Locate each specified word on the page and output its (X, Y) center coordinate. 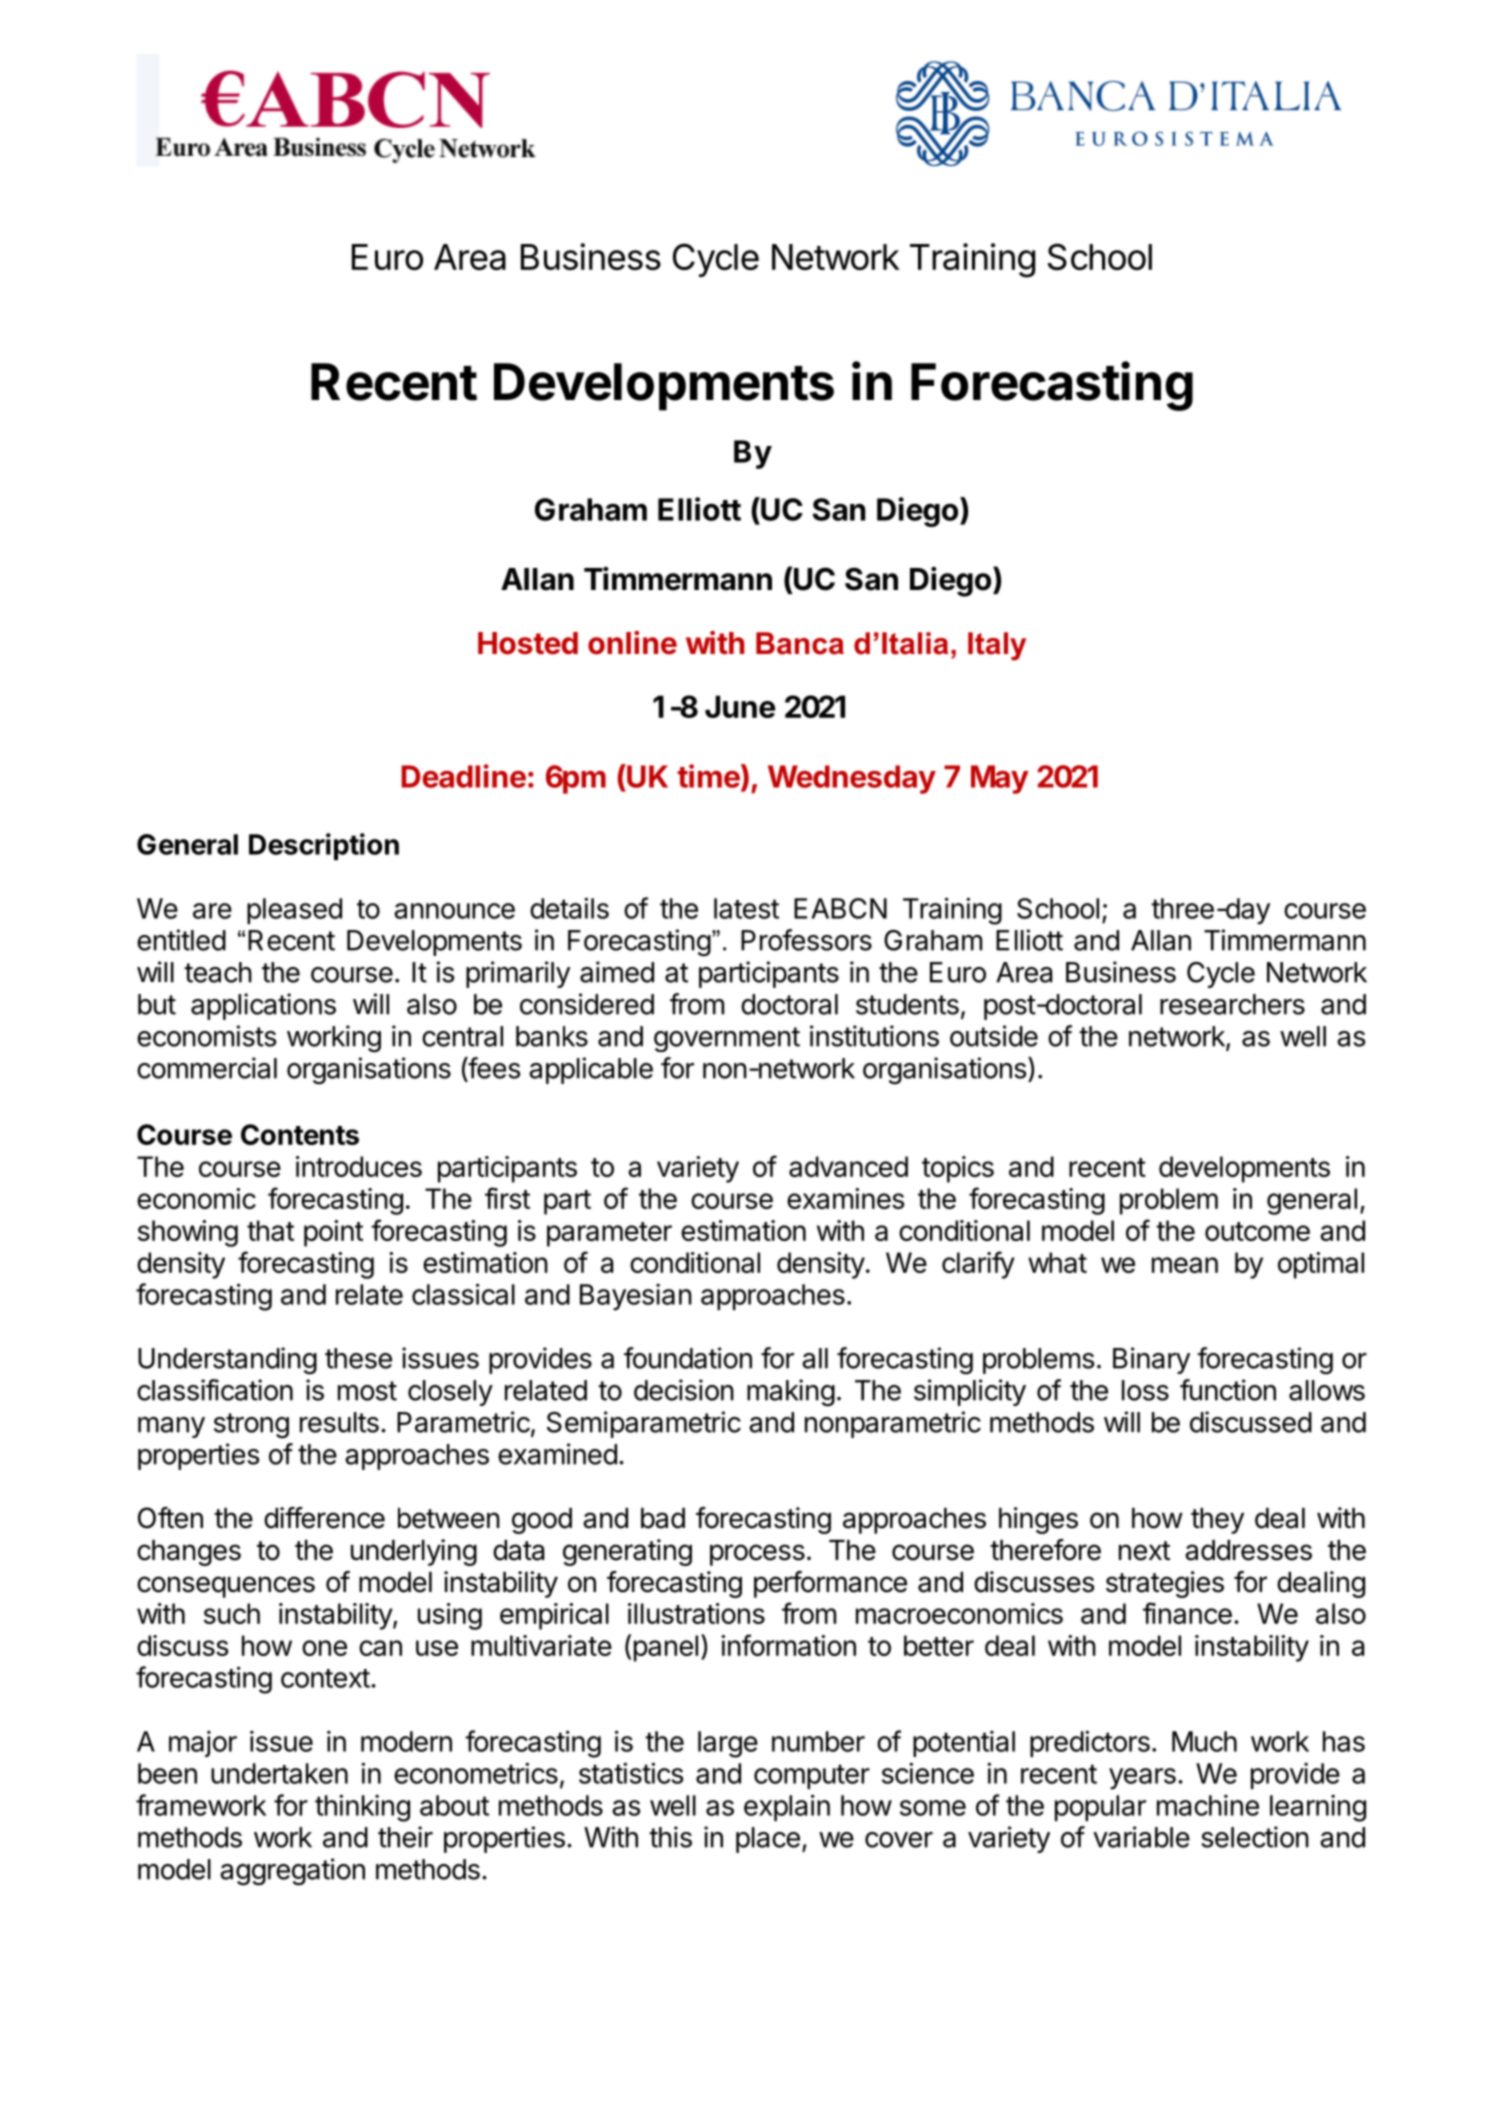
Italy (997, 646)
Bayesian (636, 1297)
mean (1185, 1265)
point (333, 1233)
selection (1255, 1837)
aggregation (292, 1872)
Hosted (528, 643)
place (768, 1840)
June (740, 706)
